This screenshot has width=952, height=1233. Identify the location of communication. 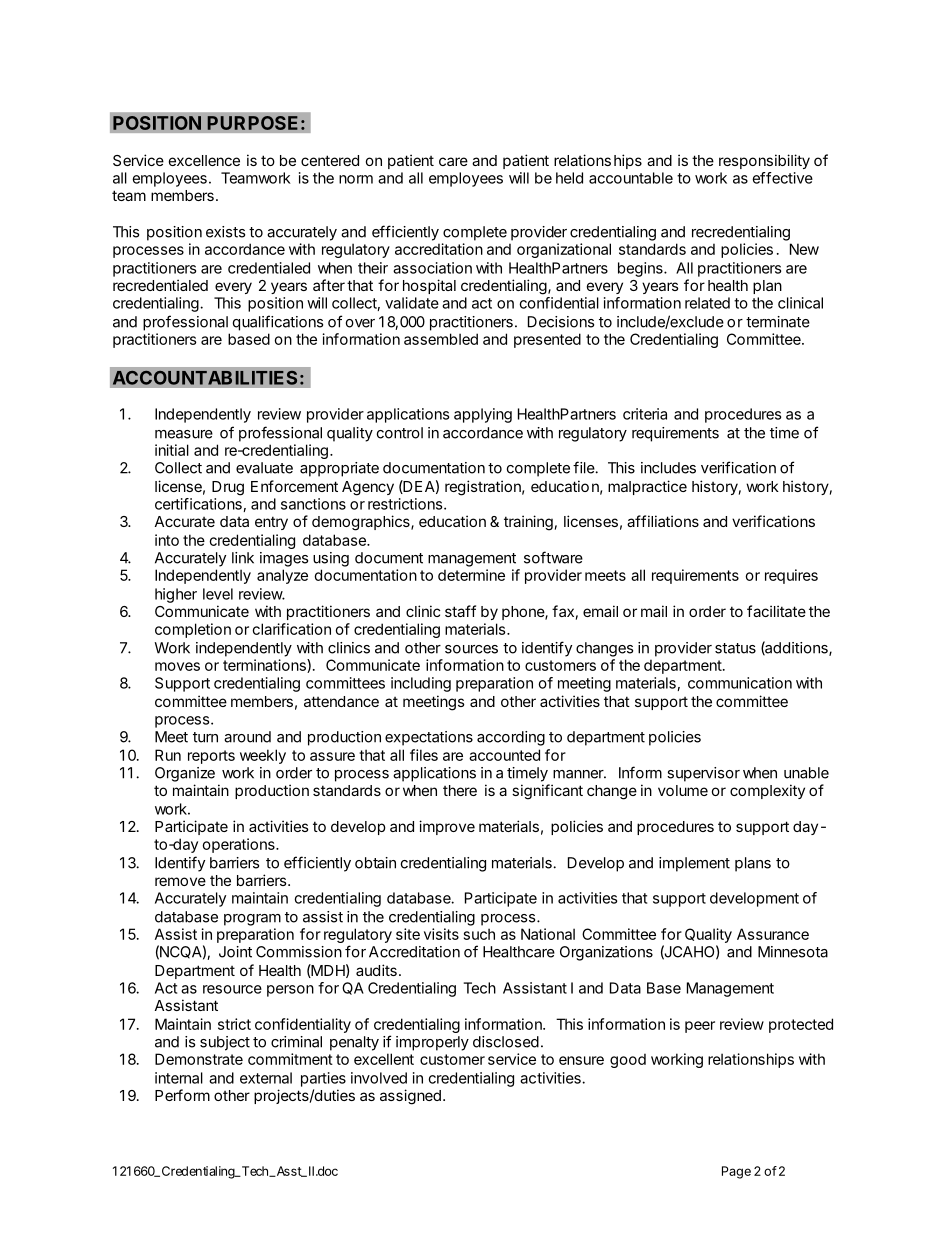
(740, 683).
